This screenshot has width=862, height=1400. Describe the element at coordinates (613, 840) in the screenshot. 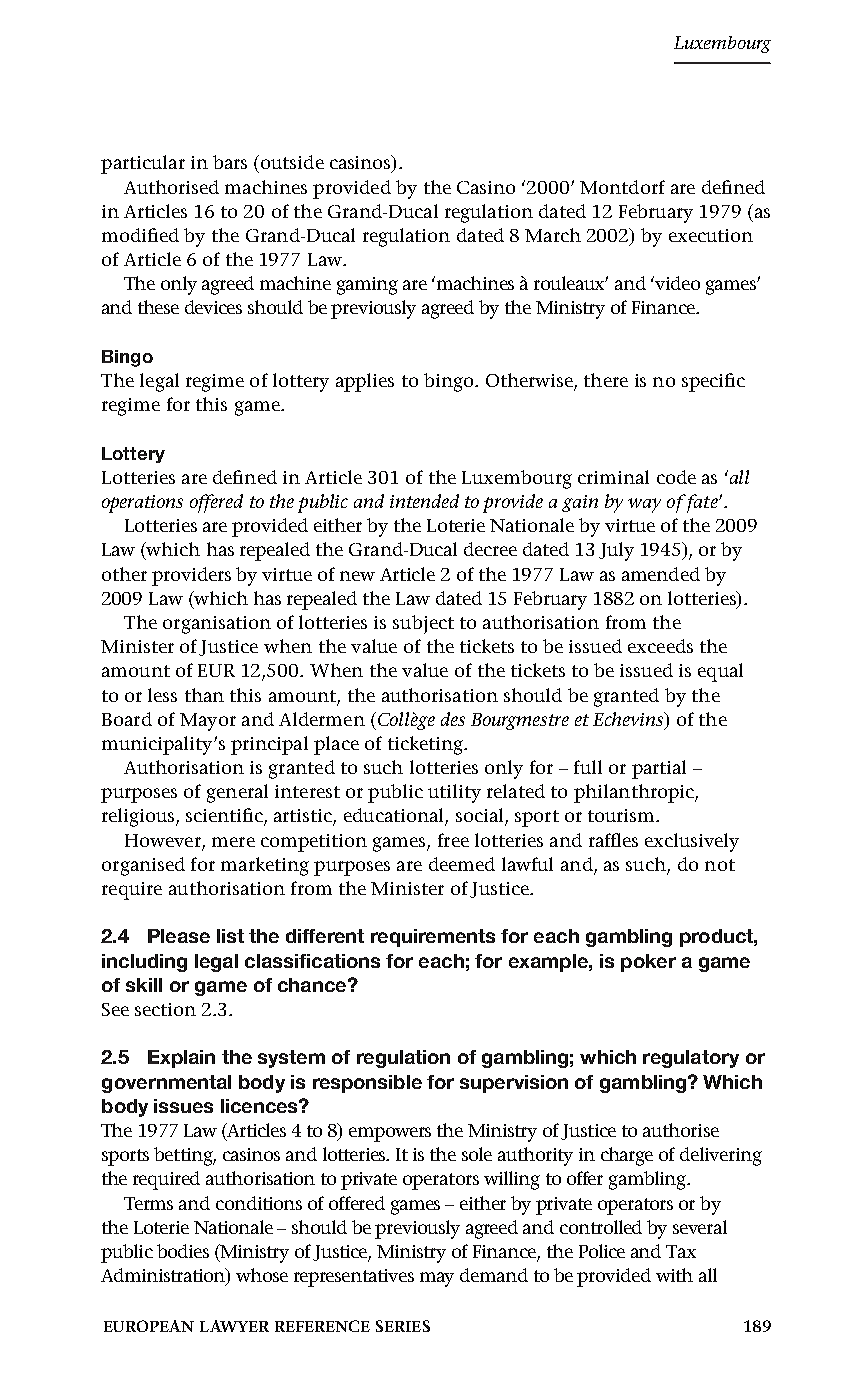

I see `raffles` at that location.
